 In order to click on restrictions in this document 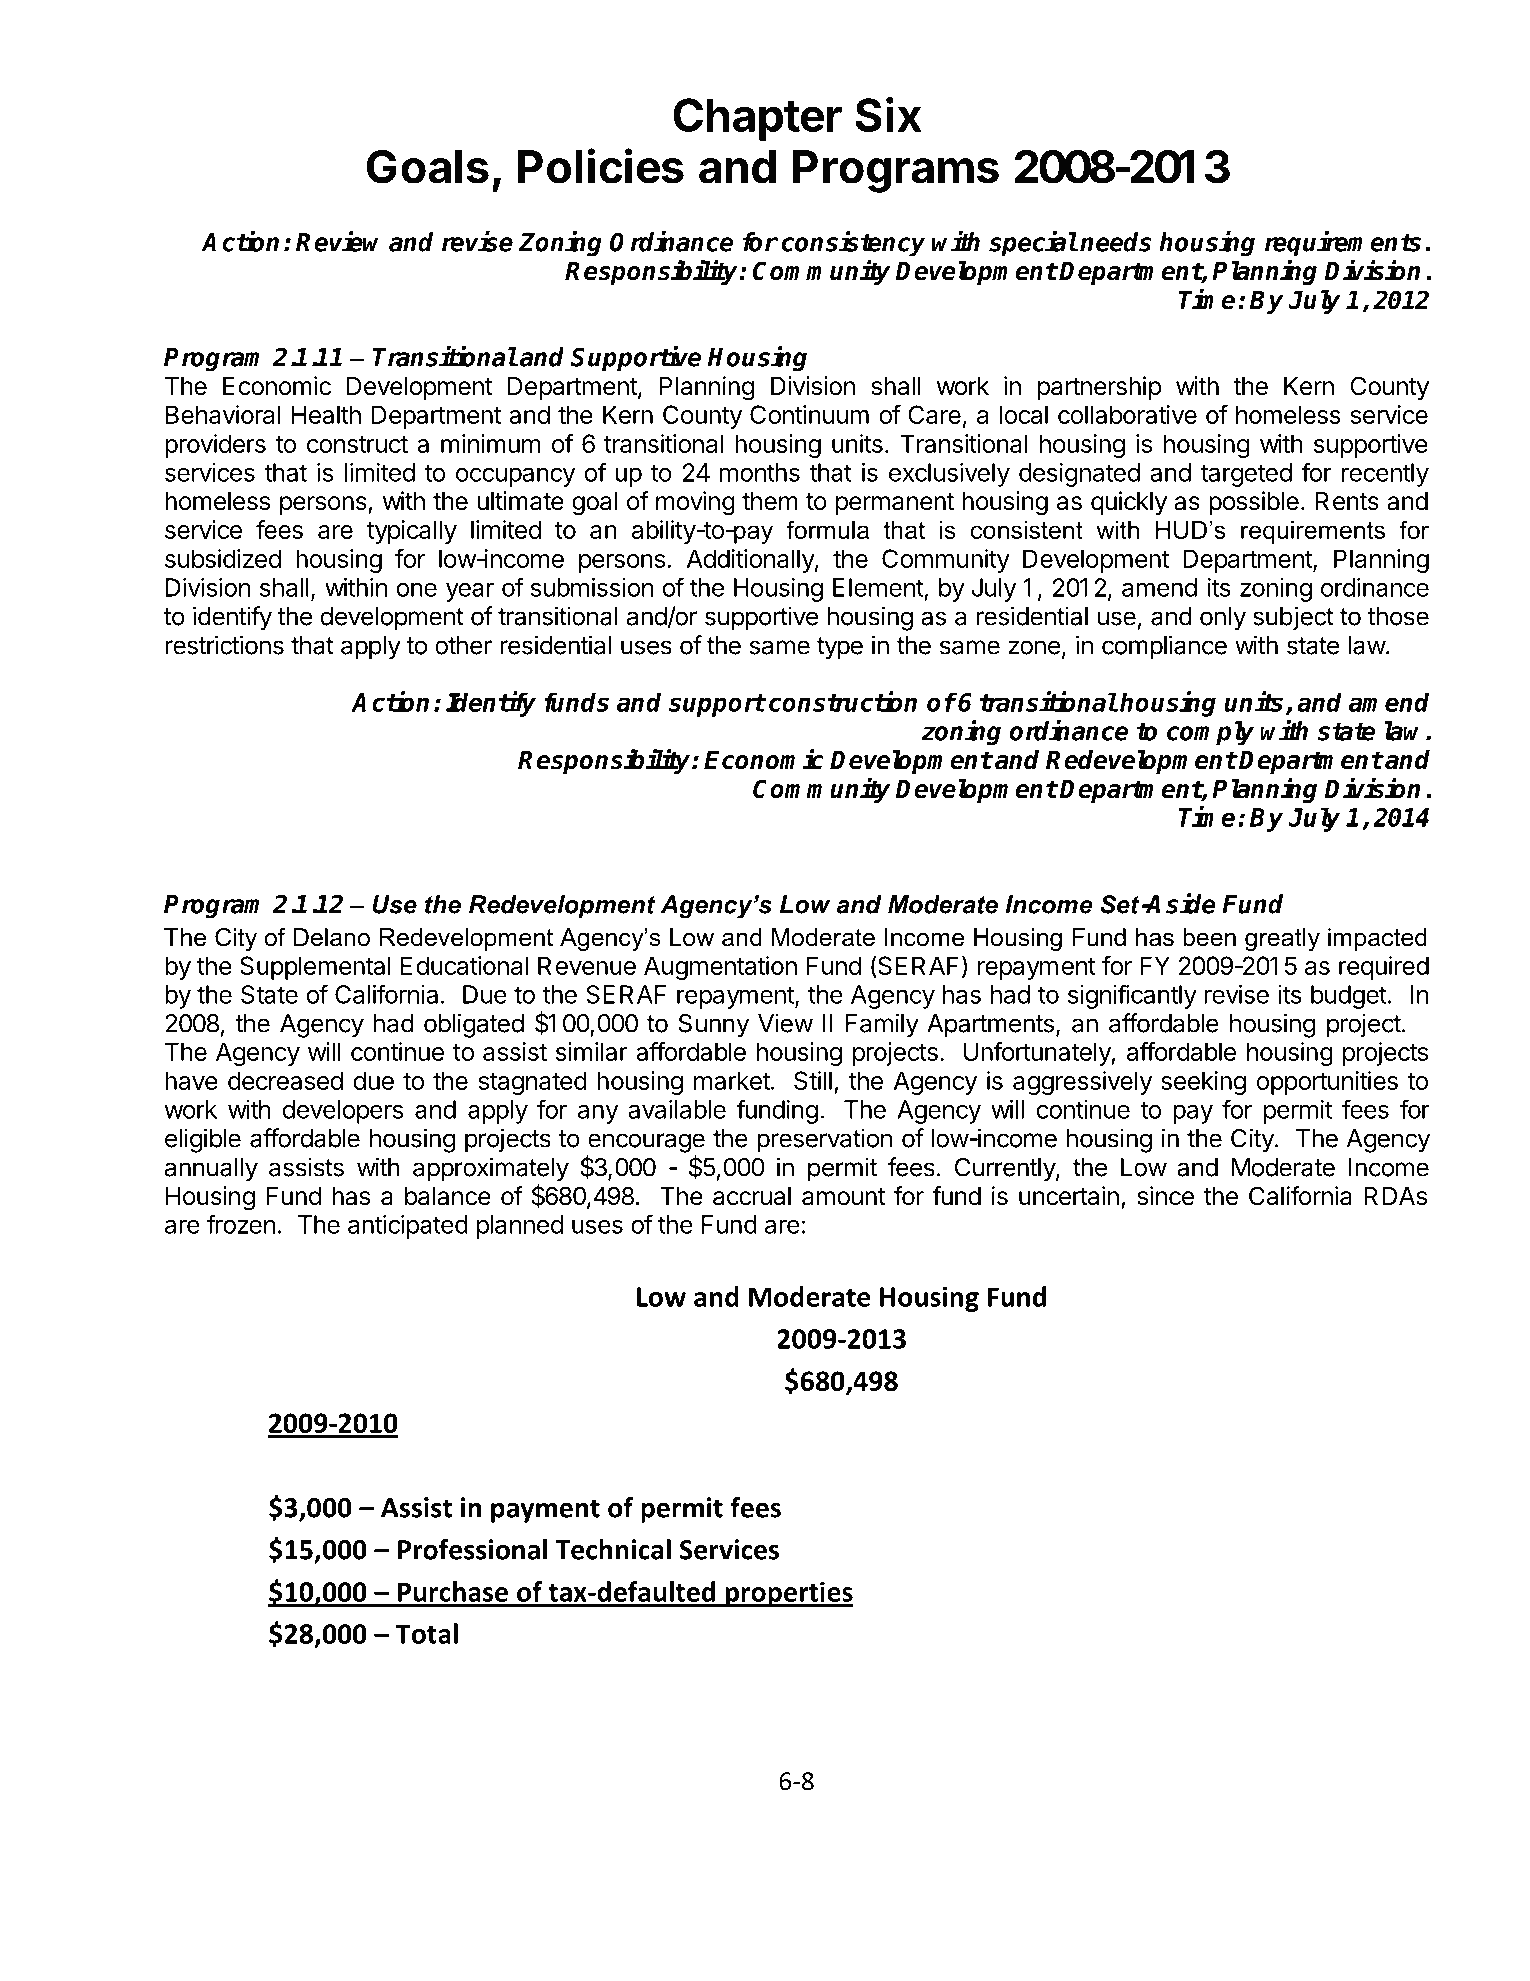, I will do `click(224, 645)`.
